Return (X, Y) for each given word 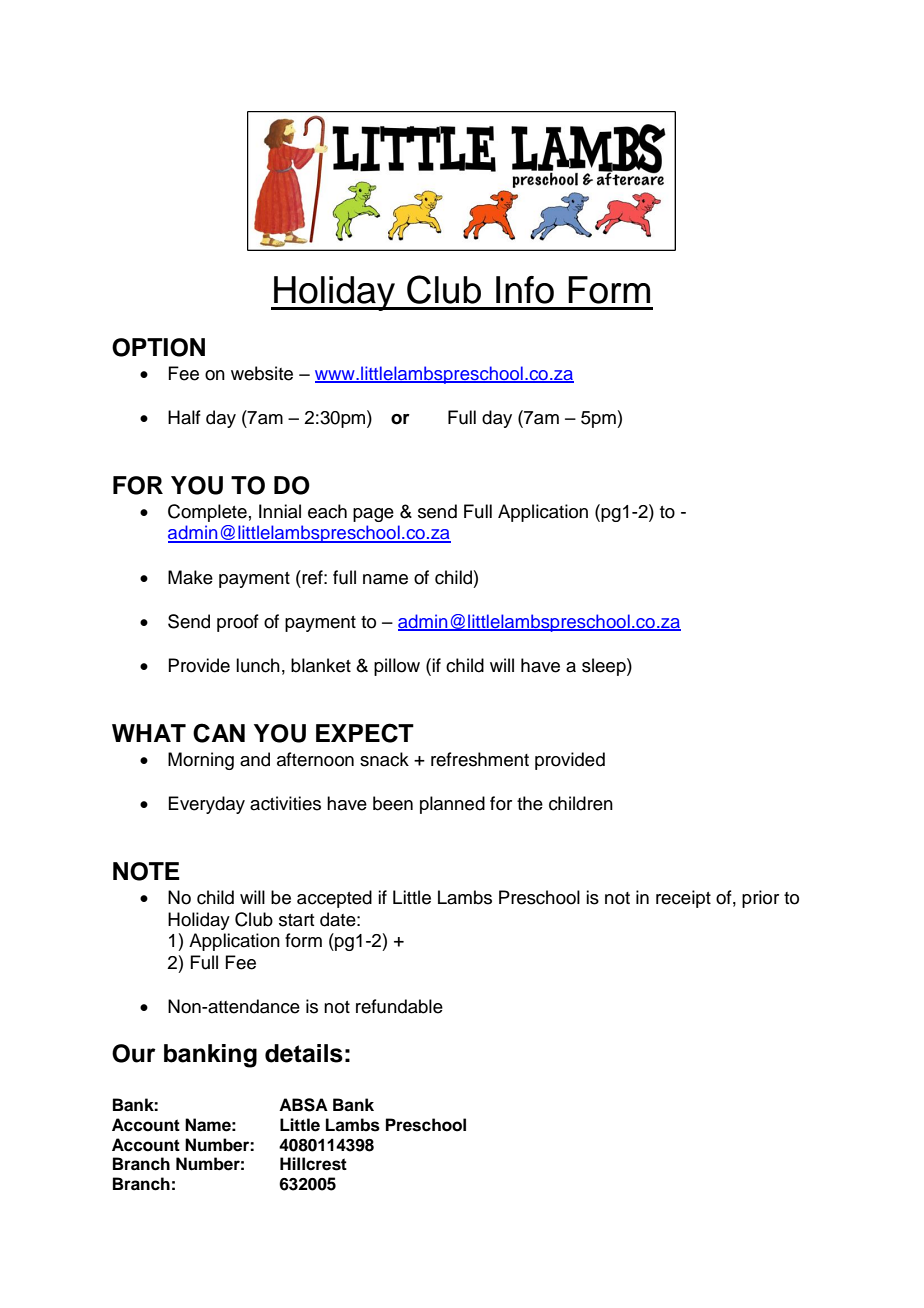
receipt (683, 899)
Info (525, 290)
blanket (321, 665)
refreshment (480, 759)
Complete (207, 513)
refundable (399, 1006)
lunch (258, 665)
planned (452, 805)
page (373, 515)
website (262, 373)
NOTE (146, 871)
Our (134, 1053)
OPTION (158, 347)
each (327, 511)
